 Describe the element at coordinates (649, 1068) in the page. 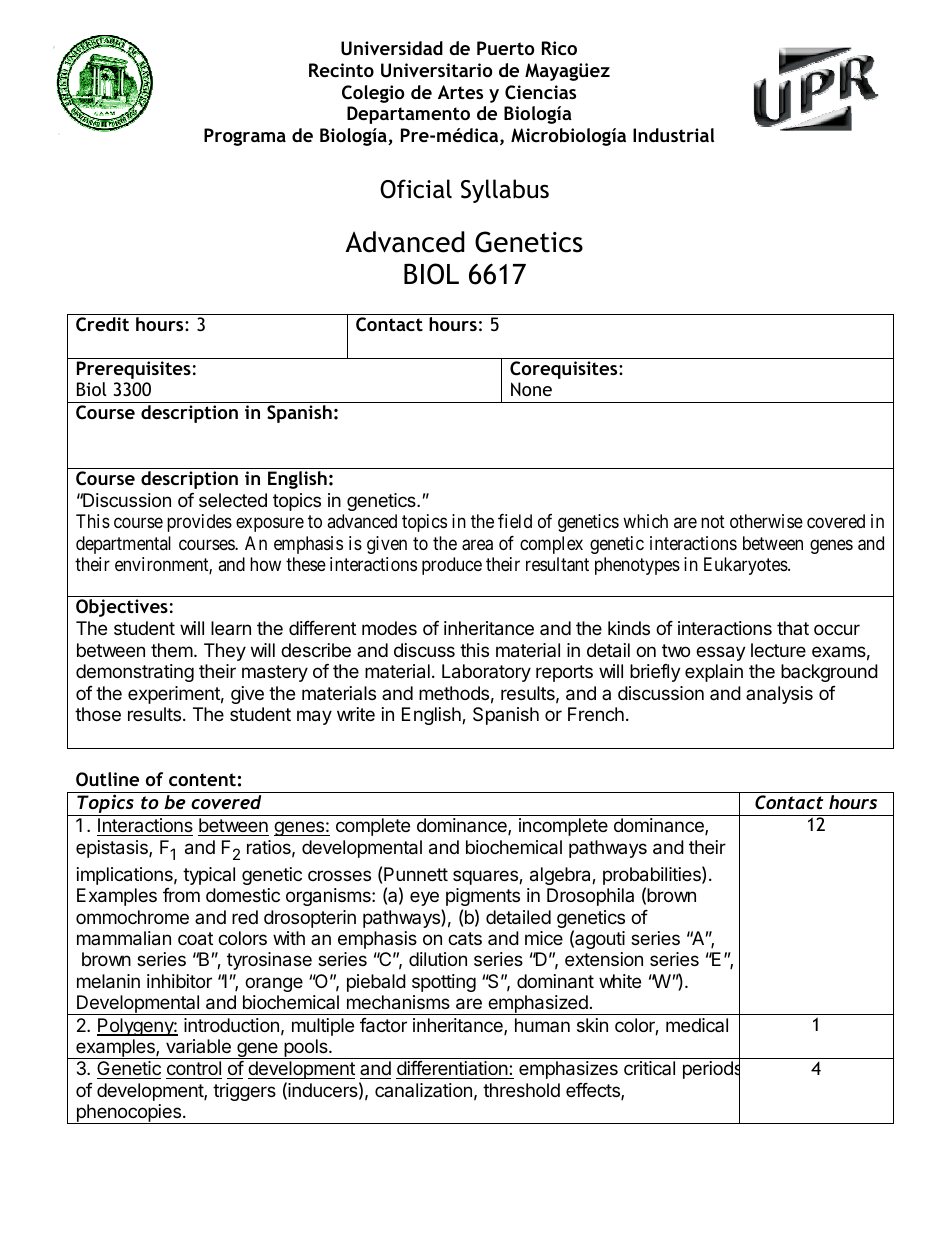

I see `critical` at that location.
